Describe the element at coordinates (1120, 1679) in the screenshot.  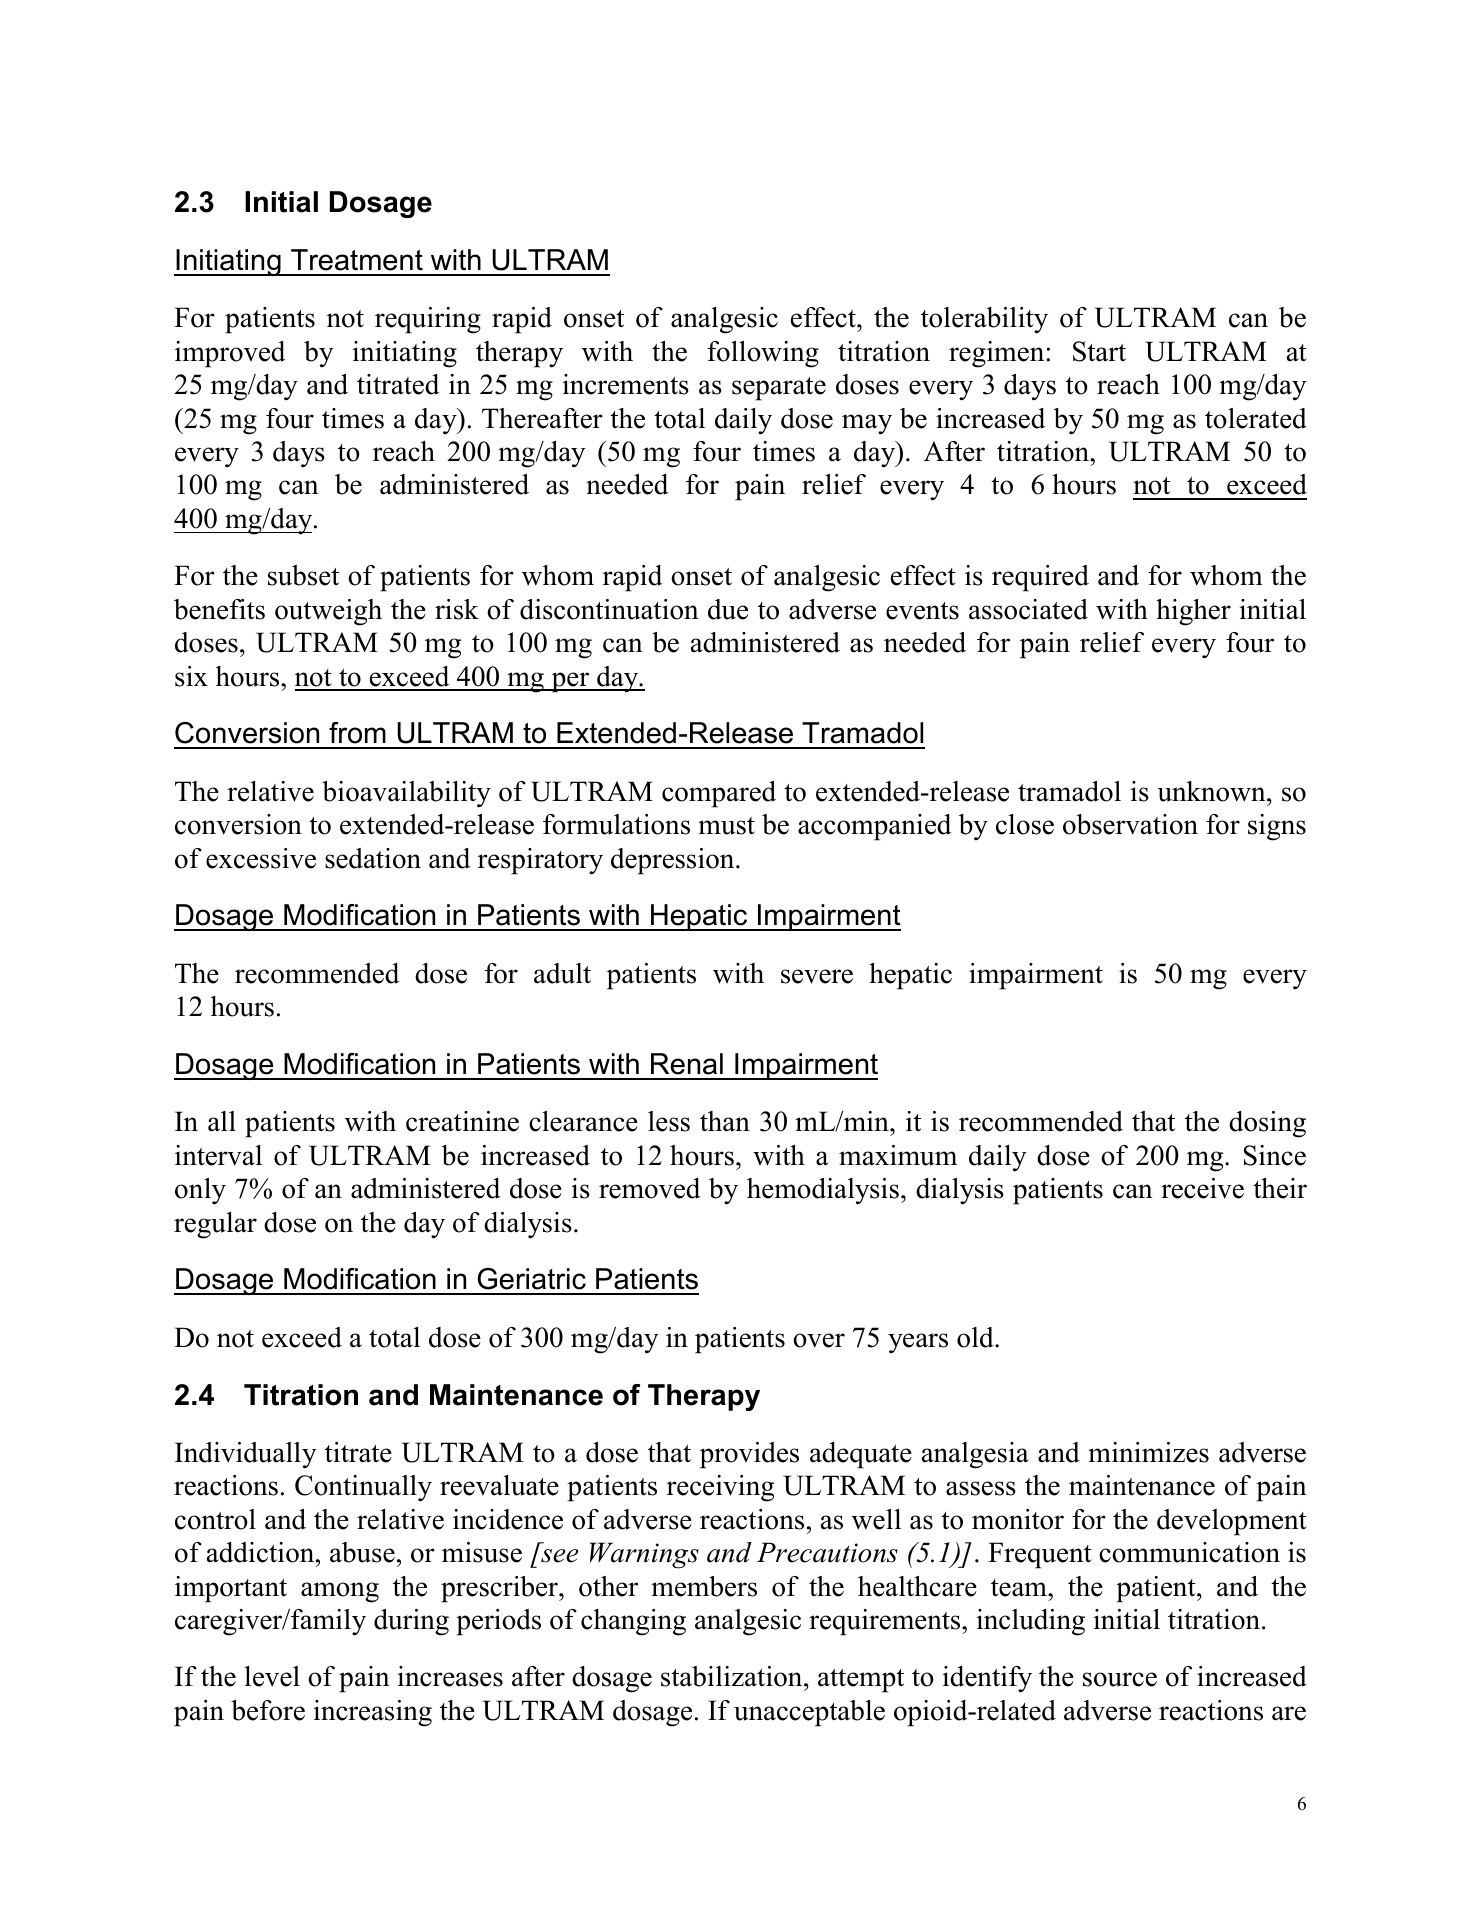
I see `source` at that location.
